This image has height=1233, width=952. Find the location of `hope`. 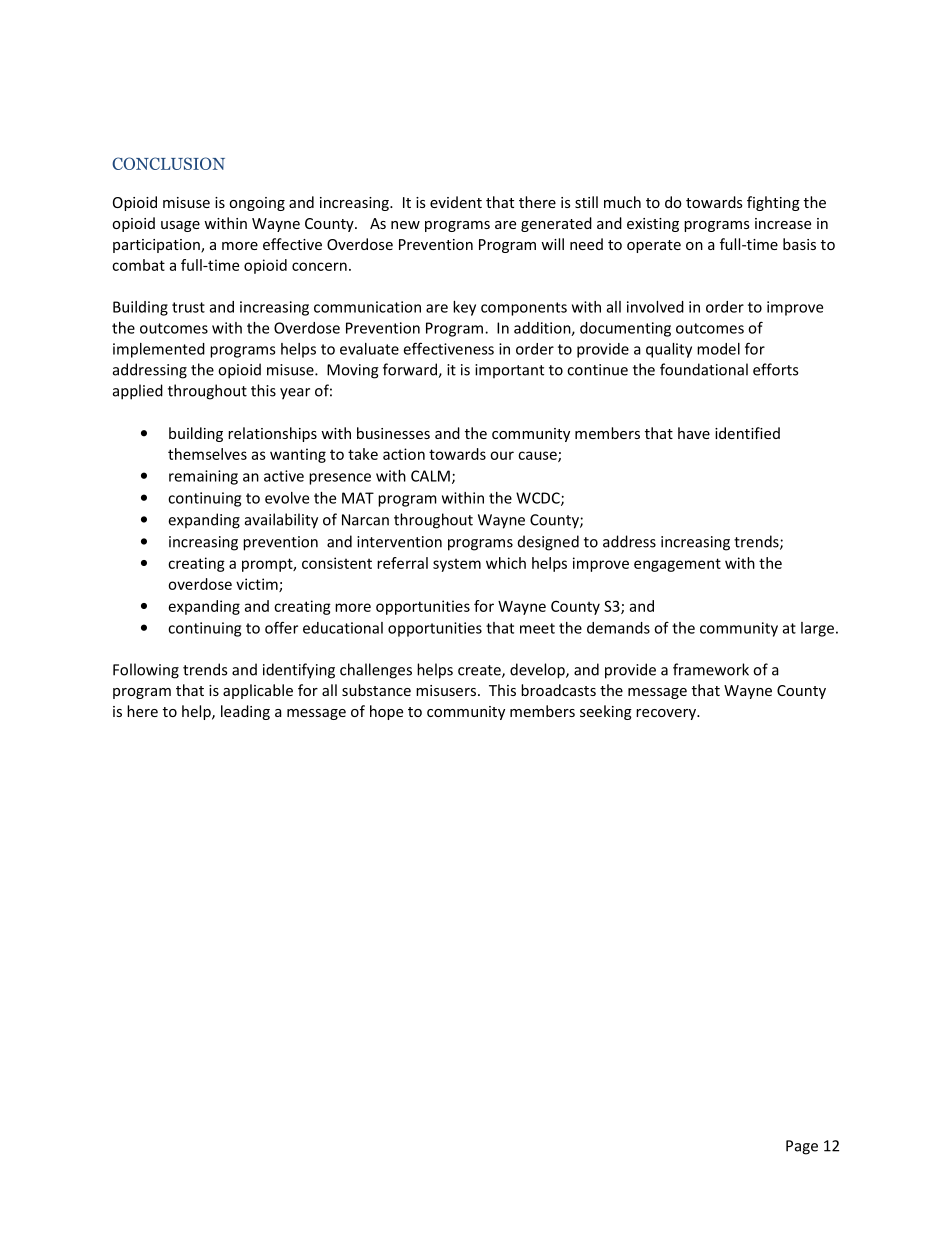

hope is located at coordinates (386, 712).
